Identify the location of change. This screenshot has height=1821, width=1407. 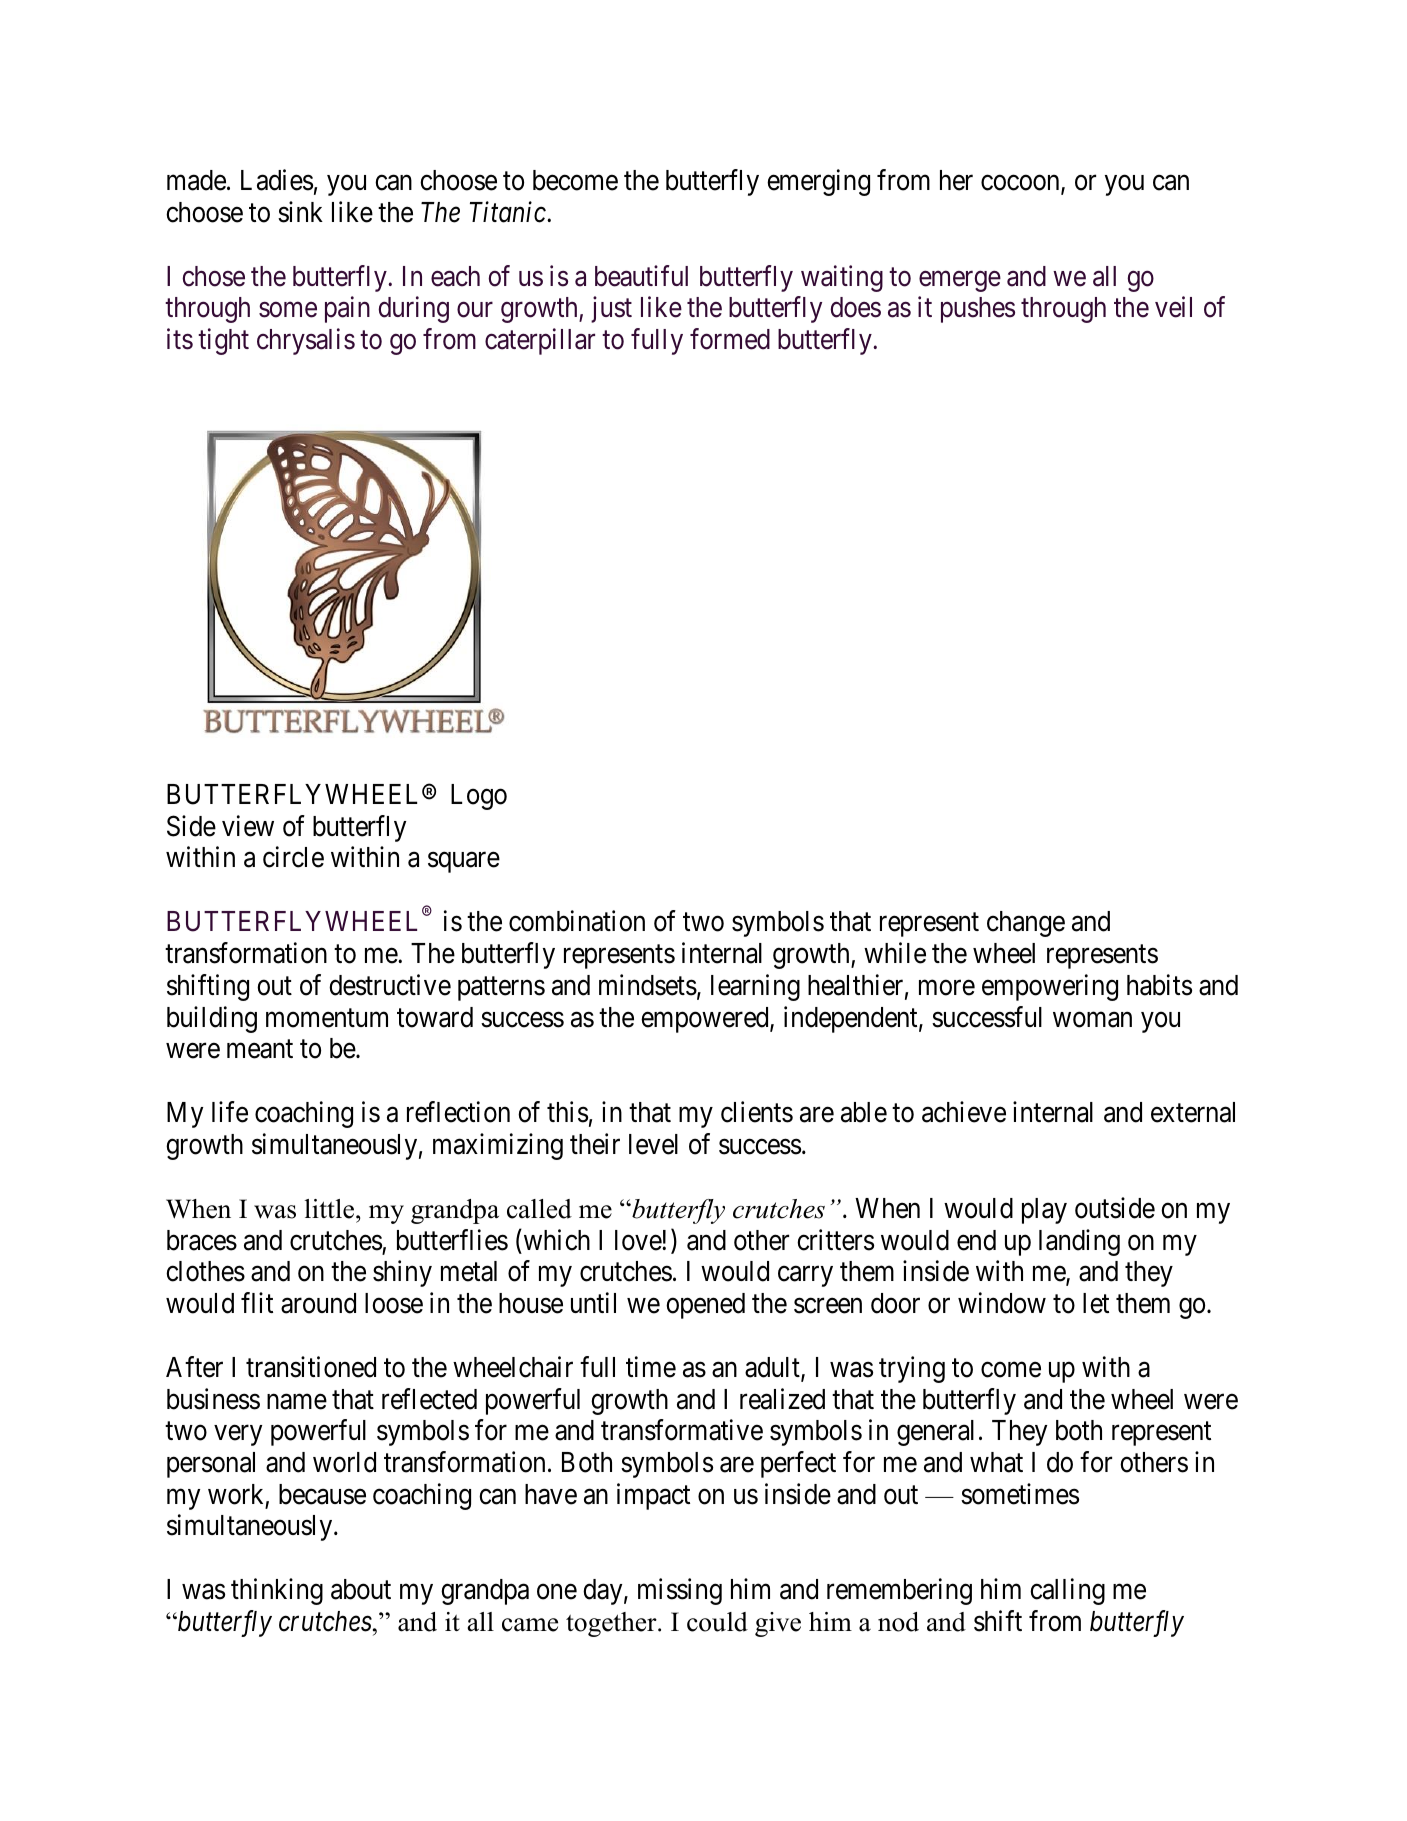
(1026, 924).
